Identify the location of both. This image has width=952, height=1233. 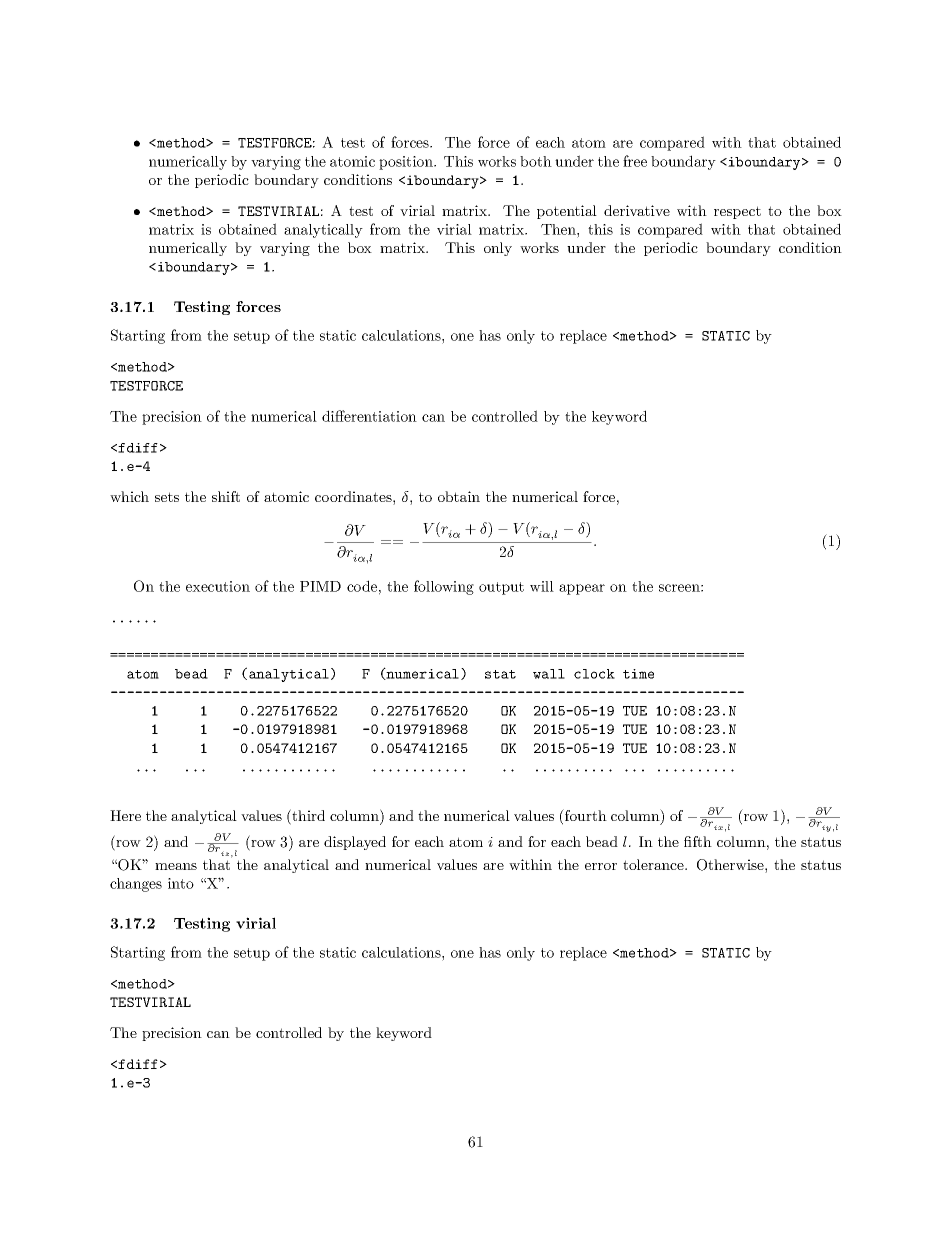
(536, 161).
